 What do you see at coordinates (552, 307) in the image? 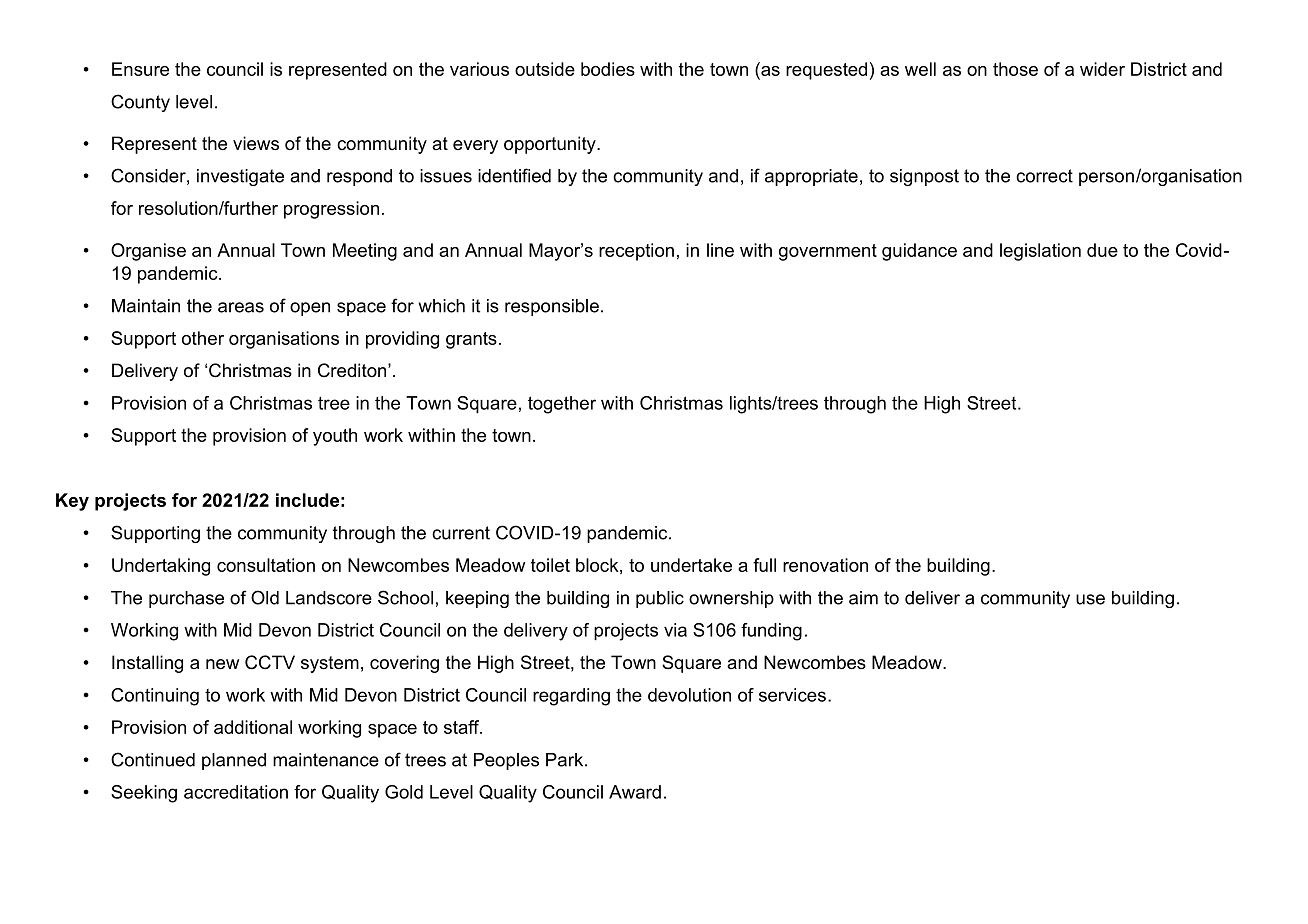
I see `responsible` at bounding box center [552, 307].
